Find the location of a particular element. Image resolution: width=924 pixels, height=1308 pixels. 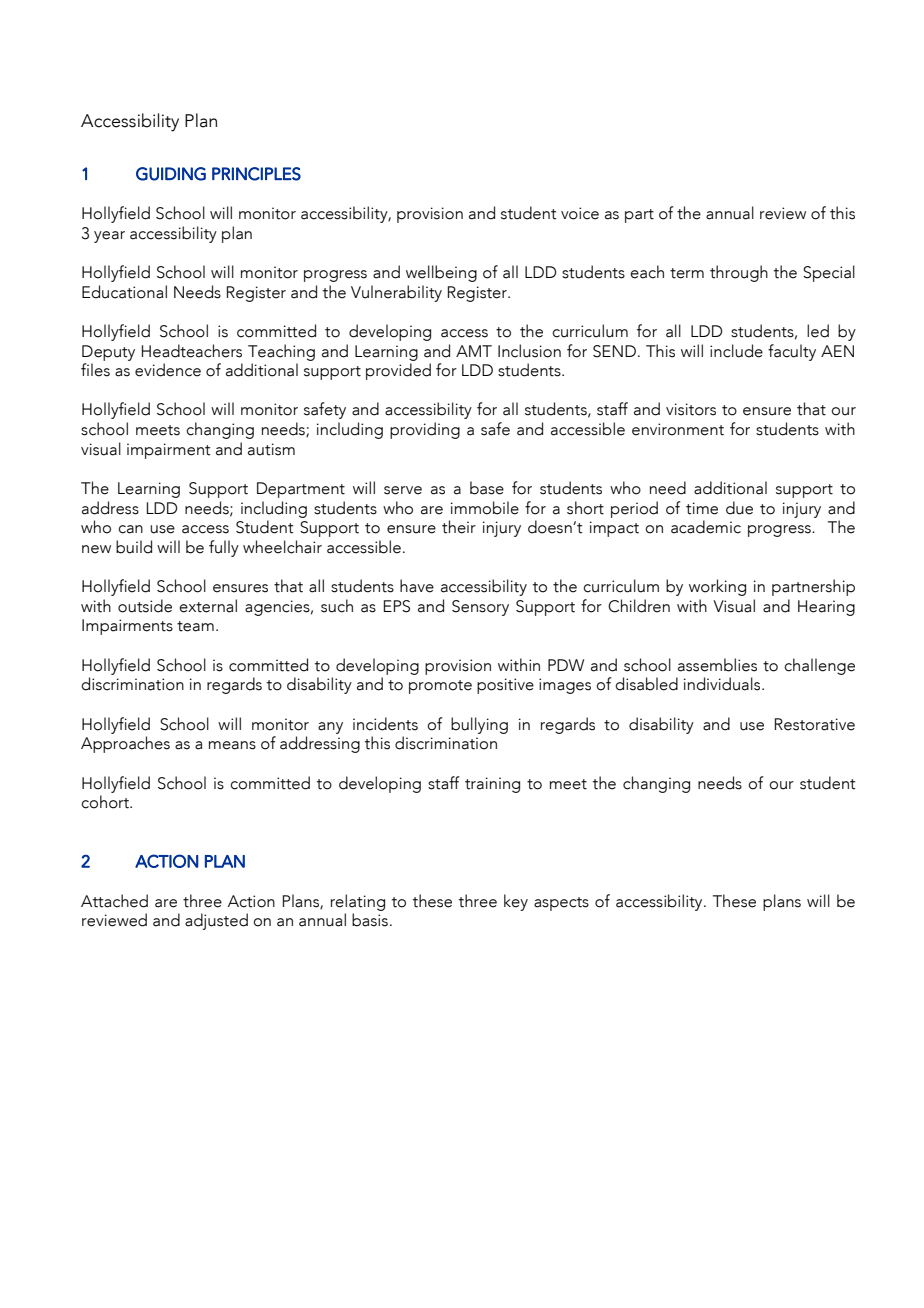

aspects is located at coordinates (561, 904).
